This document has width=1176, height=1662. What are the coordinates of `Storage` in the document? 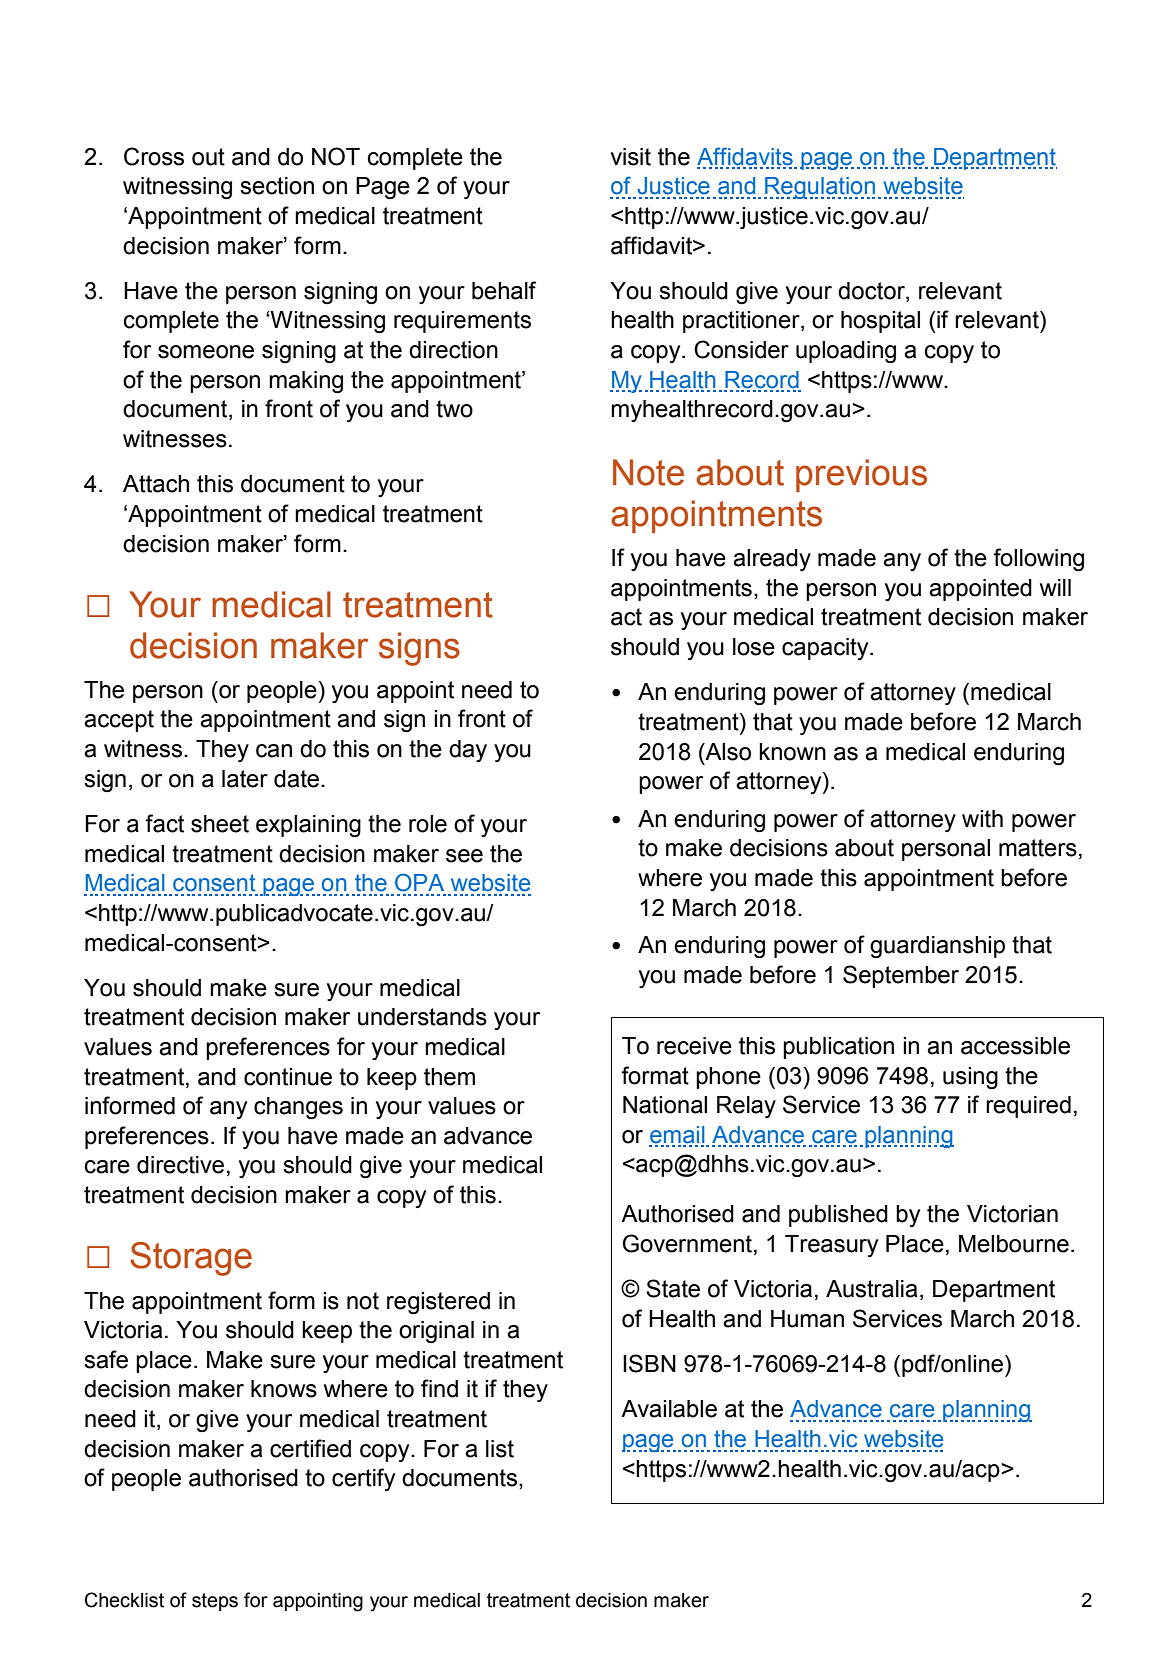 It's located at (191, 1259).
